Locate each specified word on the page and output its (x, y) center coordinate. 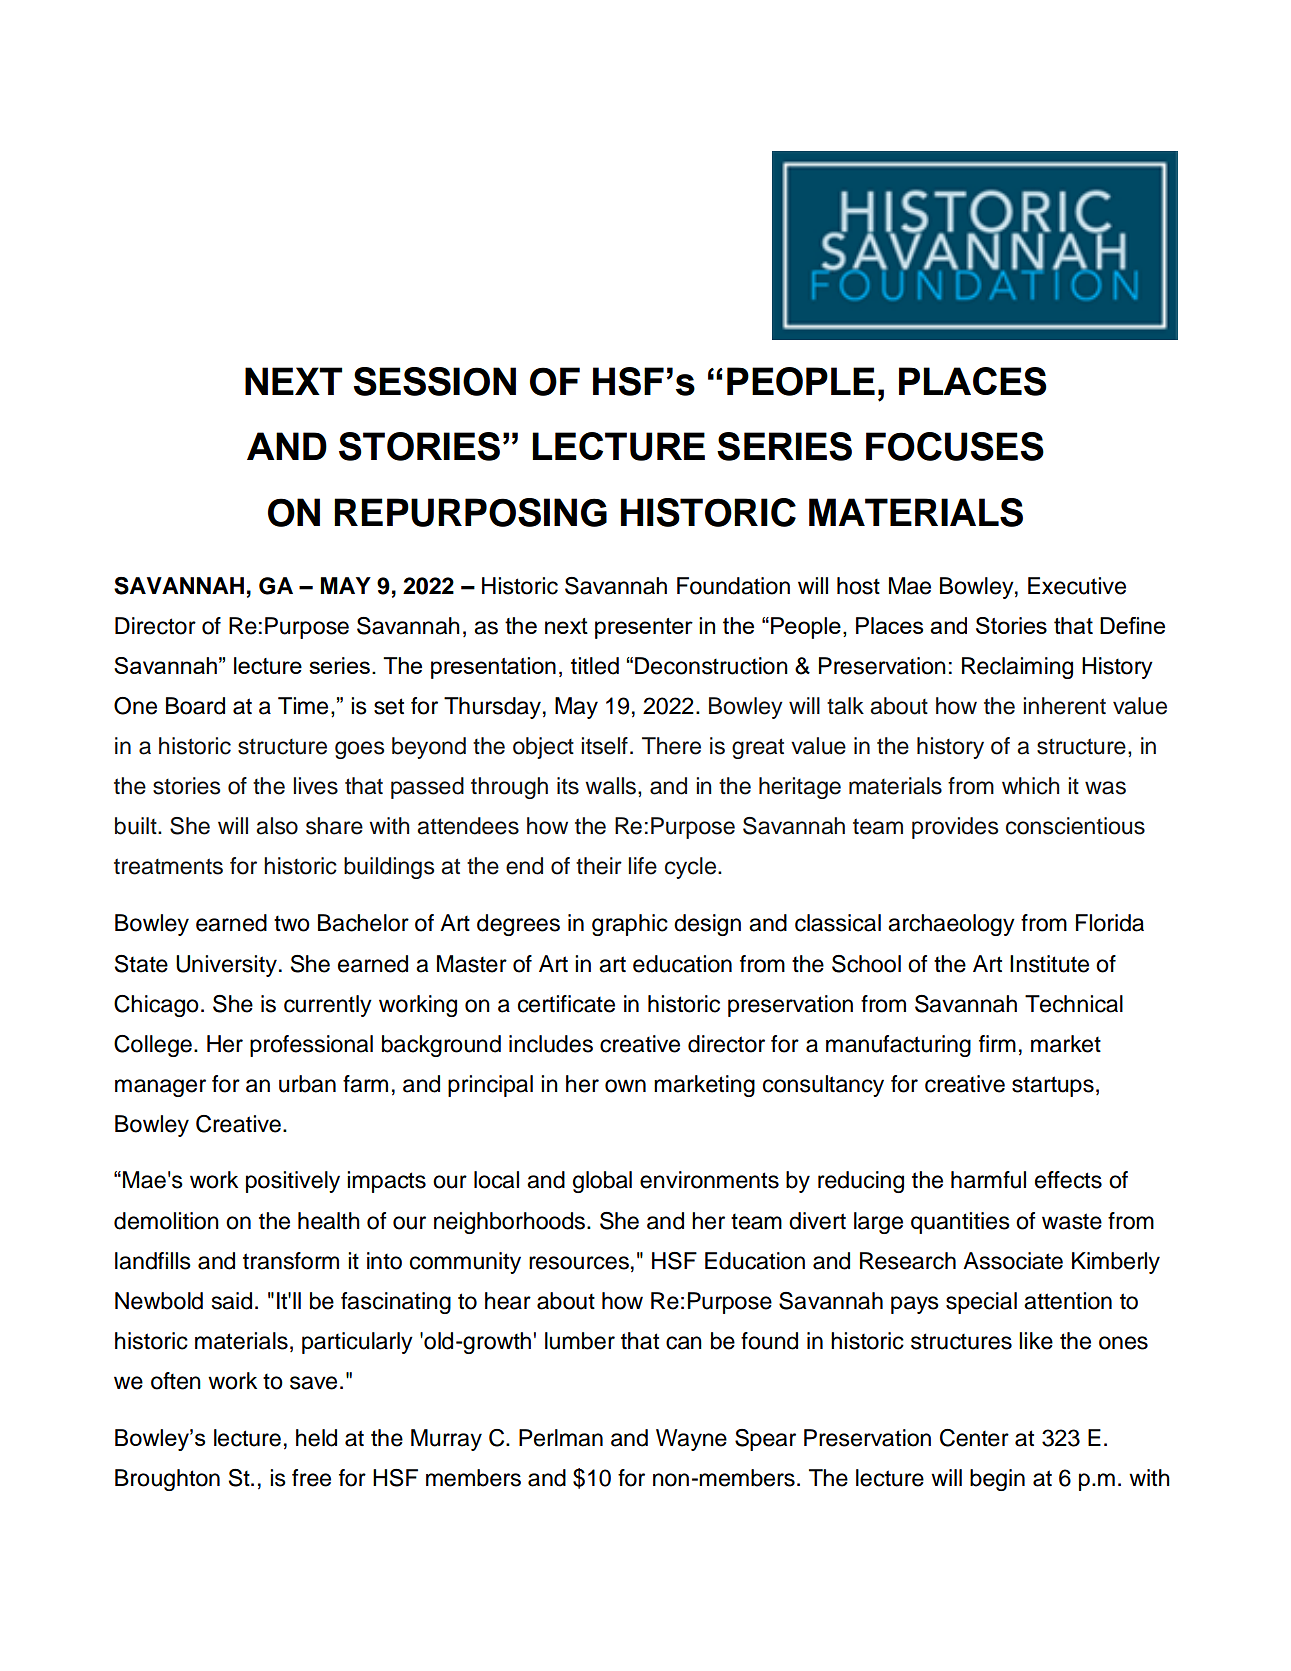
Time (303, 706)
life (643, 866)
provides (955, 828)
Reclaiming (1017, 668)
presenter (644, 628)
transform (291, 1261)
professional (311, 1046)
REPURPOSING (470, 512)
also (277, 826)
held (316, 1438)
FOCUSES (955, 446)
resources (579, 1263)
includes (551, 1044)
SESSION (435, 381)
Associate (1013, 1261)
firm (997, 1043)
